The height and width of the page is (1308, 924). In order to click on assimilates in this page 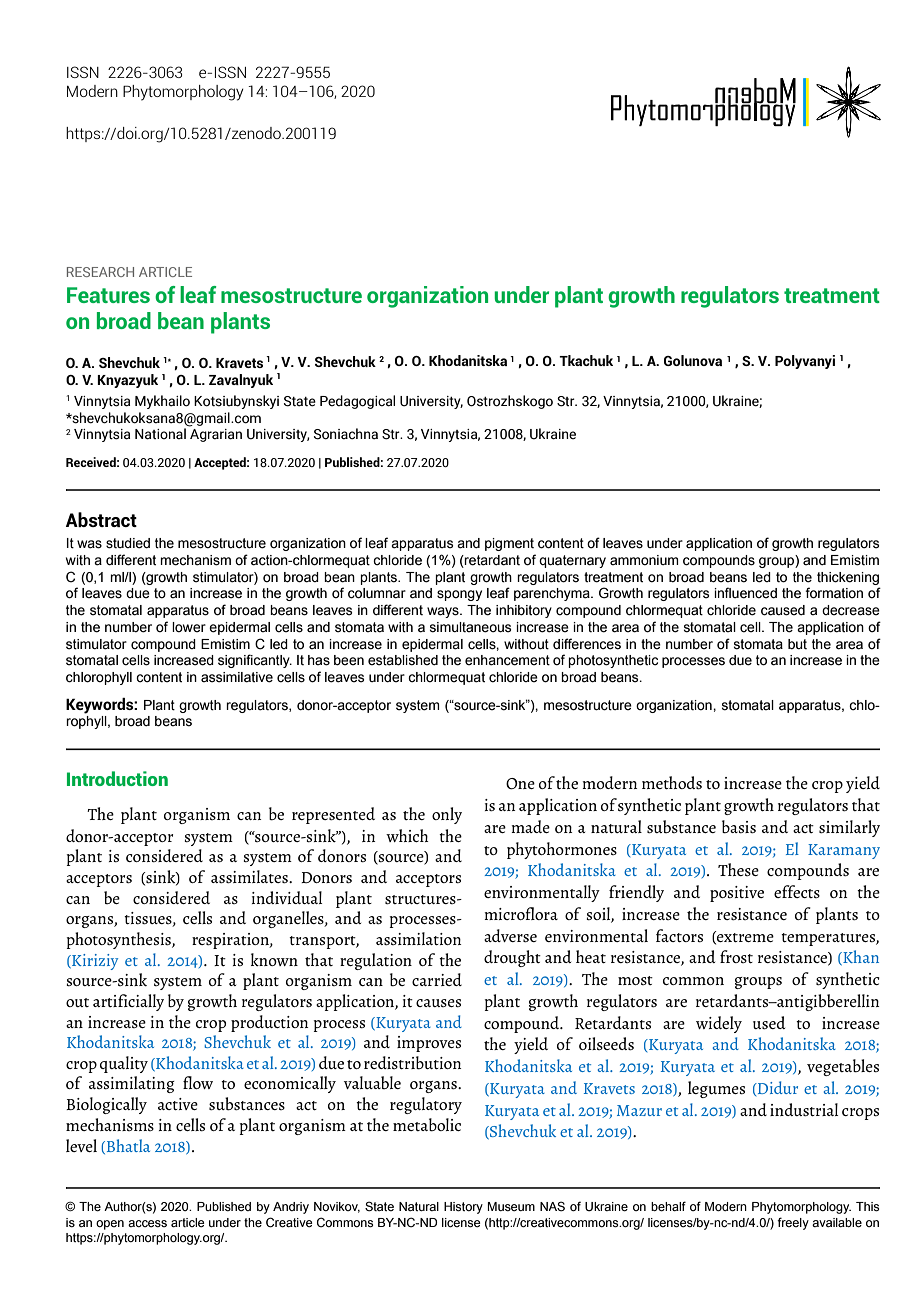, I will do `click(250, 876)`.
